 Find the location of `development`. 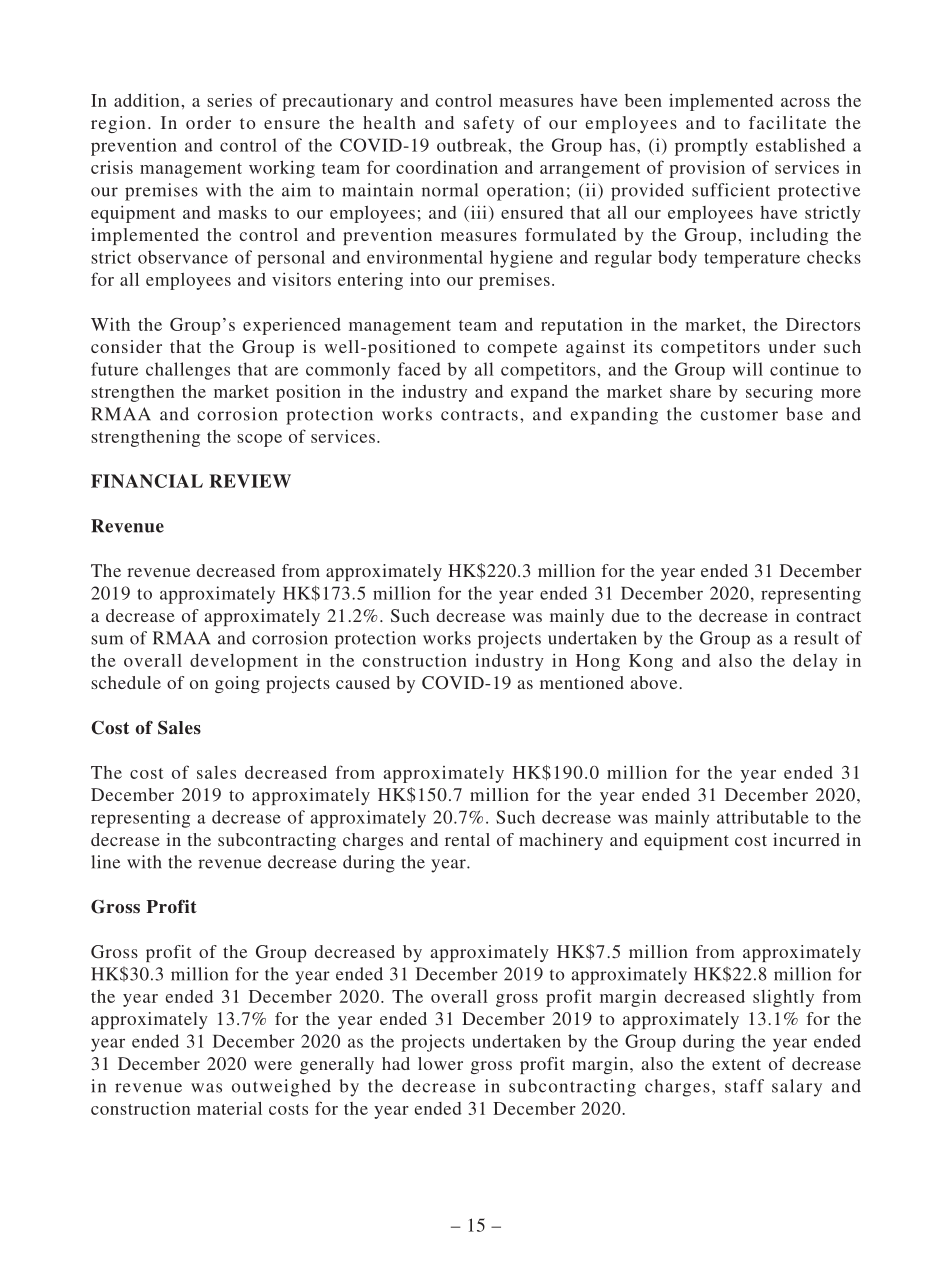

development is located at coordinates (244, 662).
